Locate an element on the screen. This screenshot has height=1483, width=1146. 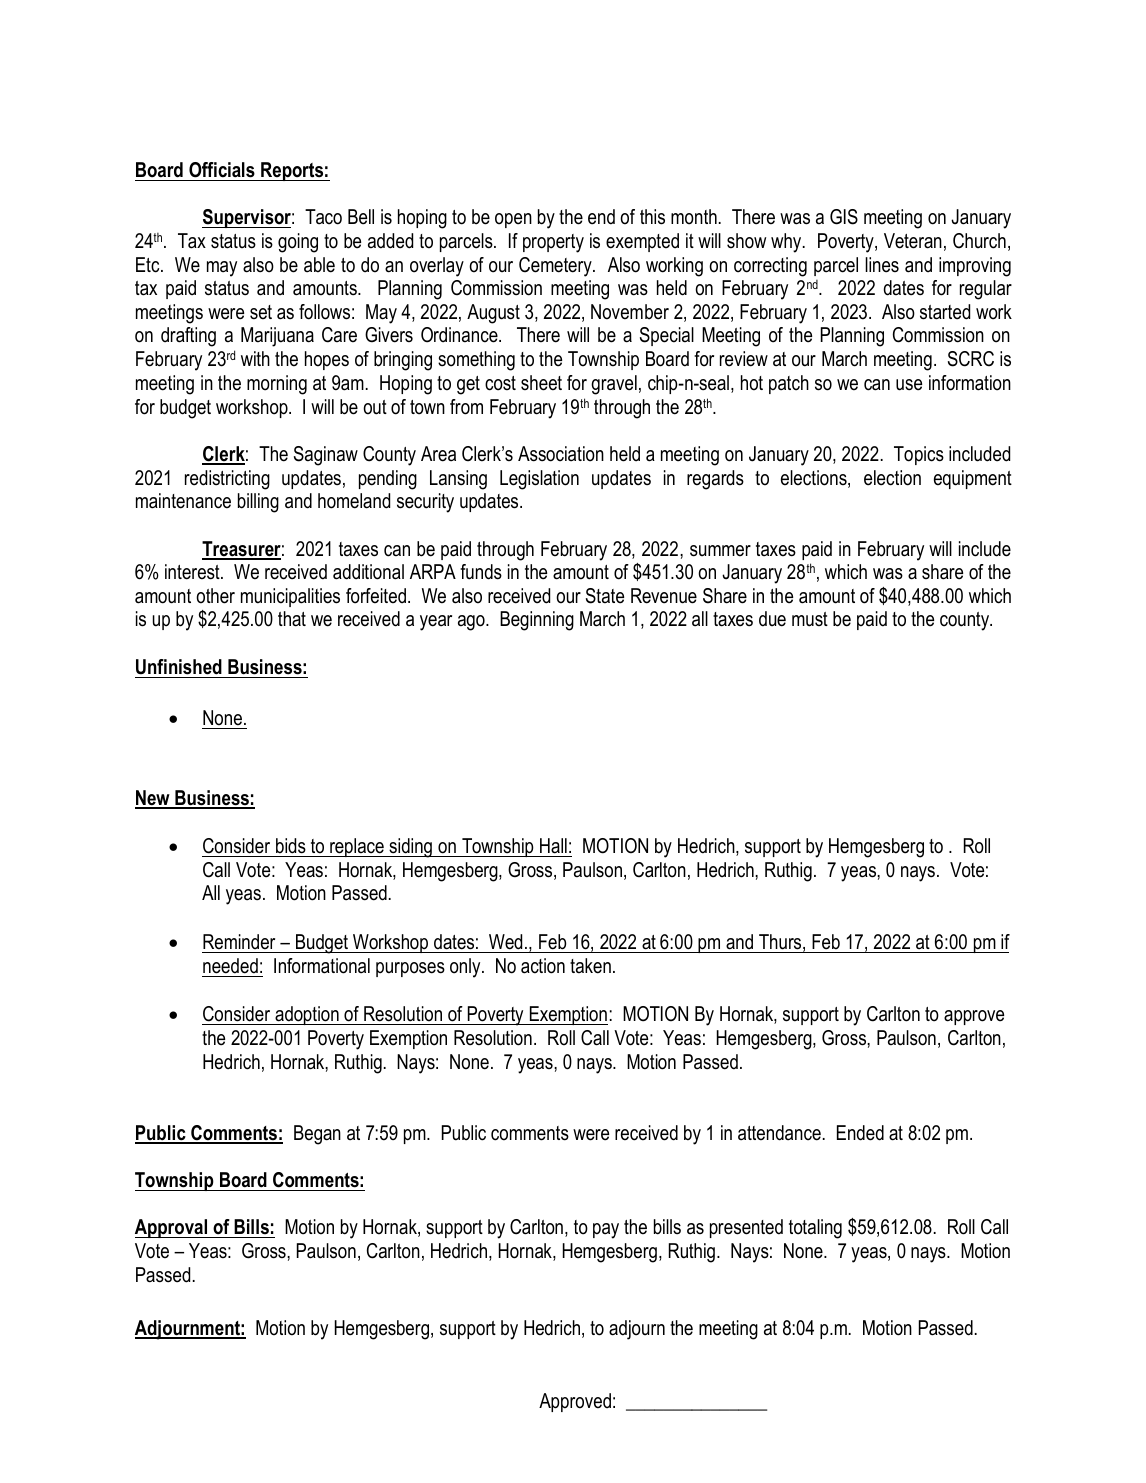
Unfinished is located at coordinates (179, 667).
